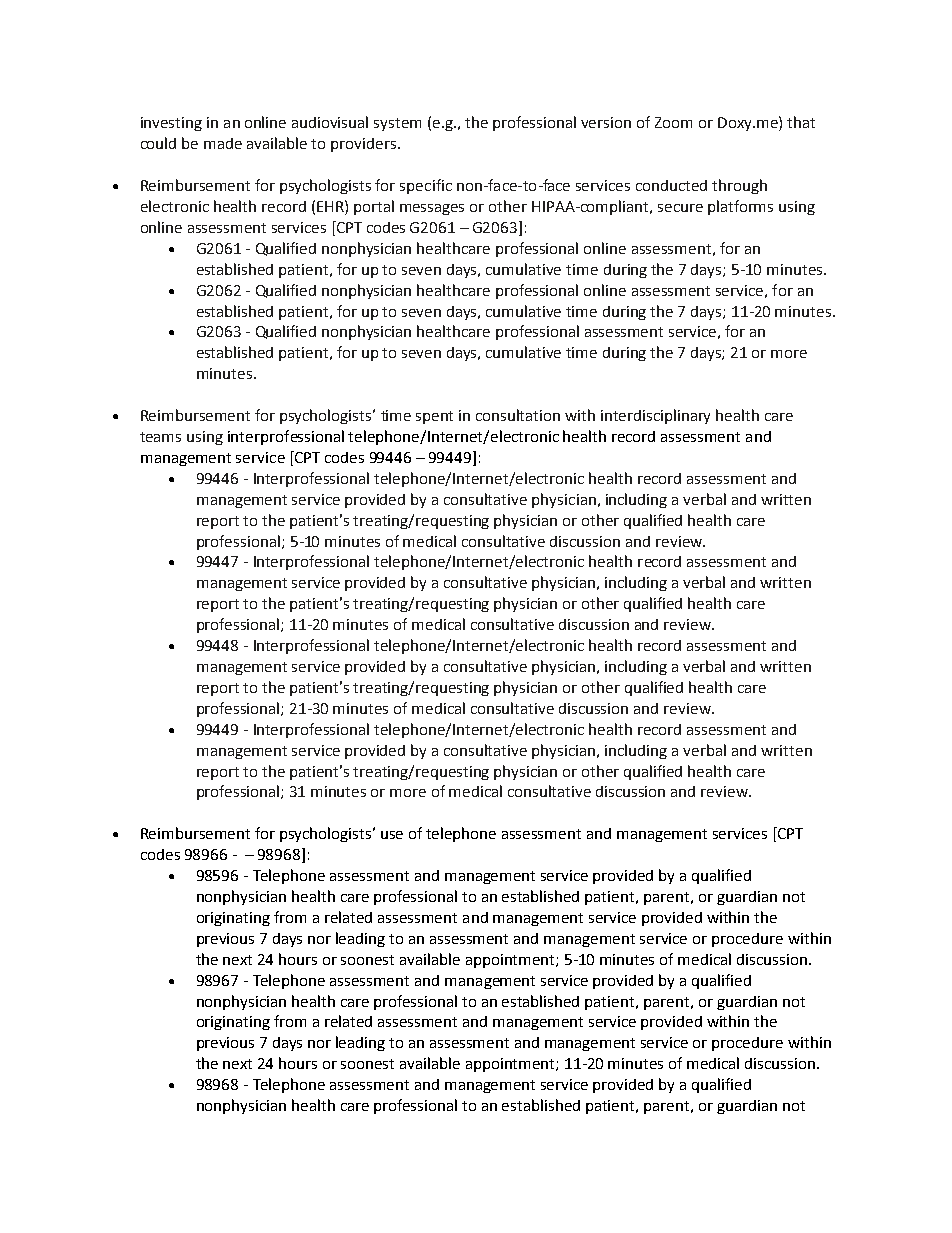 This screenshot has width=952, height=1233. Describe the element at coordinates (331, 206) in the screenshot. I see `EHR` at that location.
